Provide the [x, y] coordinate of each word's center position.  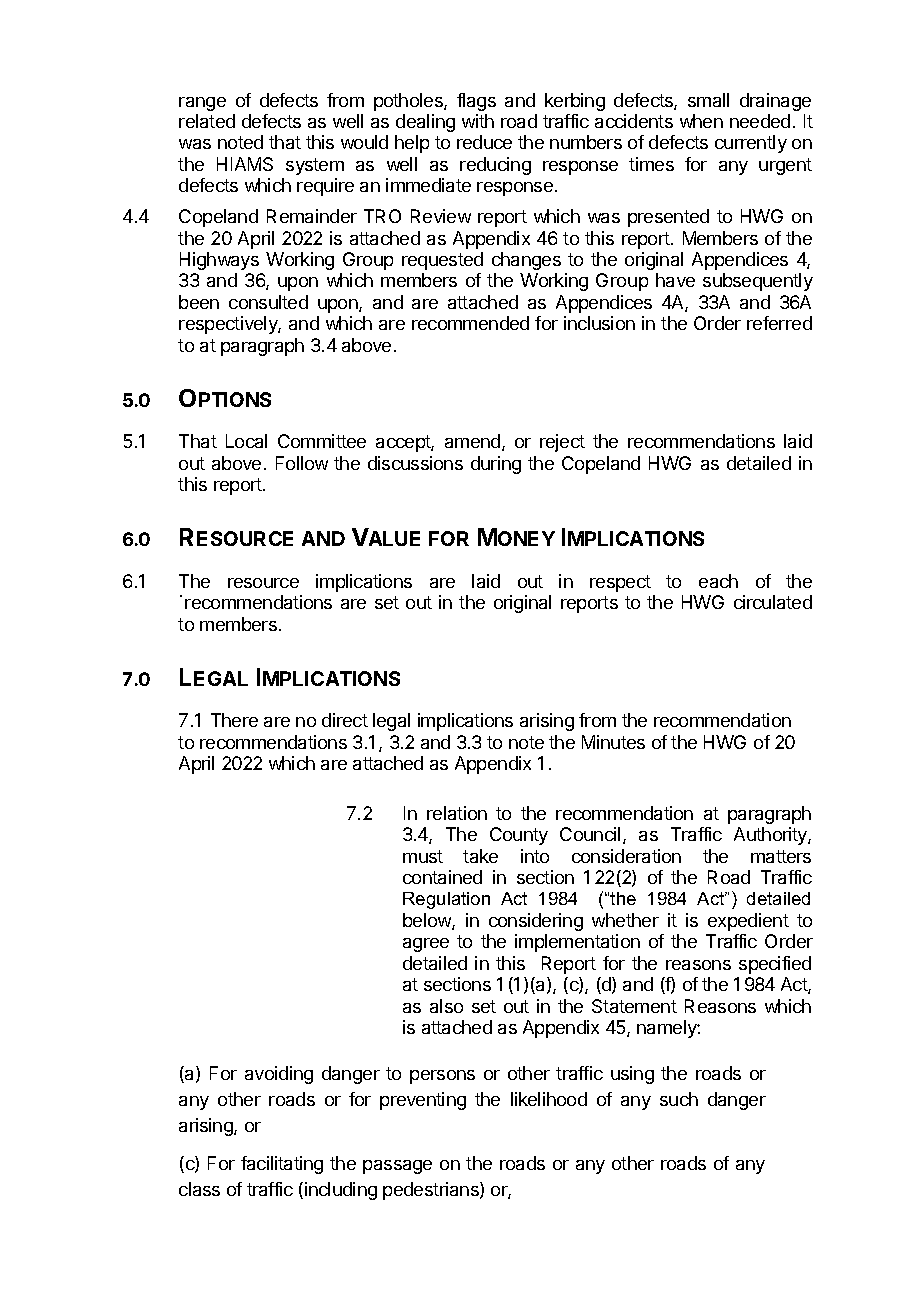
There [234, 720]
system [315, 166]
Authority [771, 836]
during [496, 465]
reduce [484, 142]
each [718, 581]
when [701, 121]
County [519, 836]
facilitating [282, 1165]
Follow [302, 463]
